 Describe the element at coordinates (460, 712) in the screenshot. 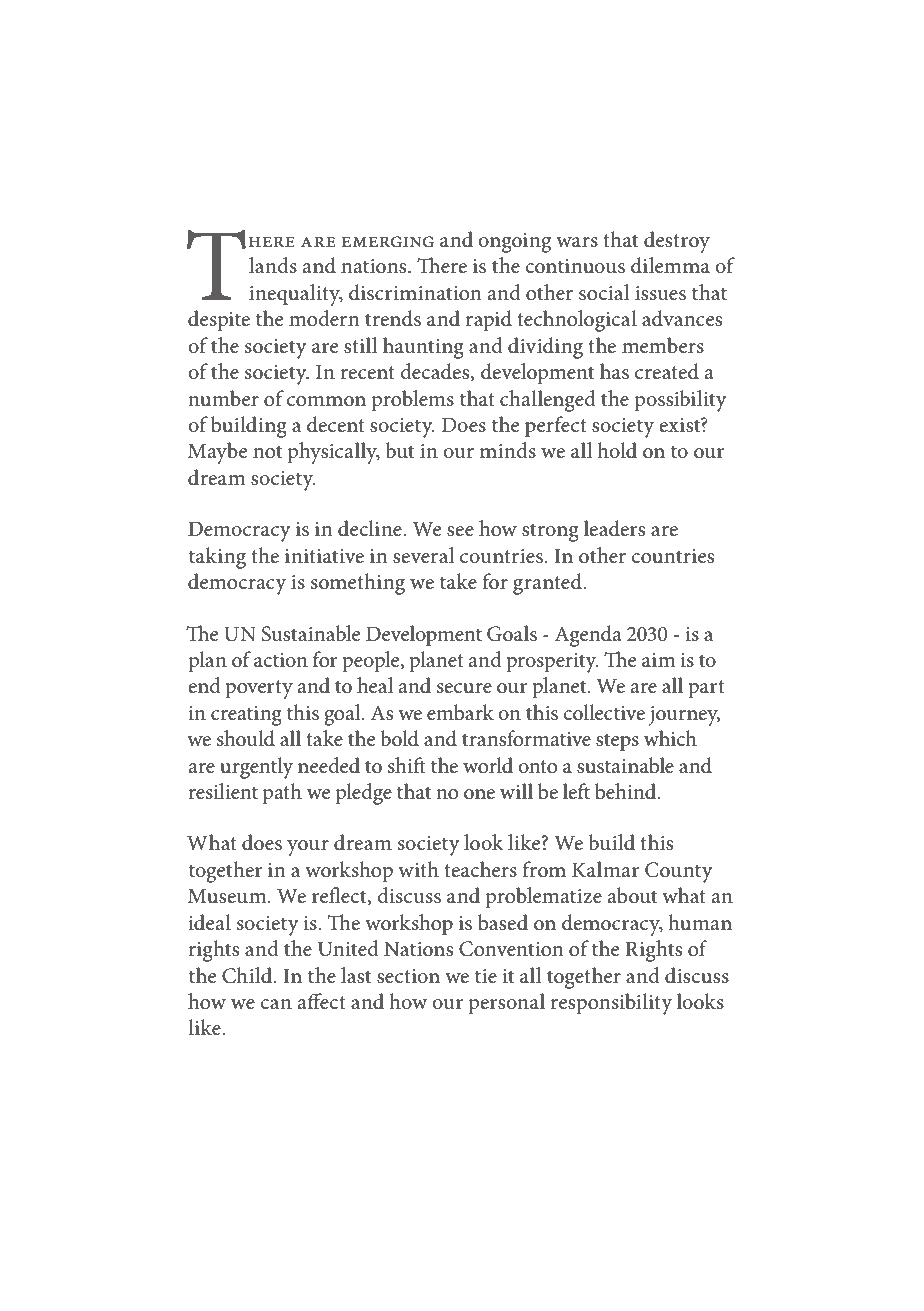

I see `embark` at that location.
